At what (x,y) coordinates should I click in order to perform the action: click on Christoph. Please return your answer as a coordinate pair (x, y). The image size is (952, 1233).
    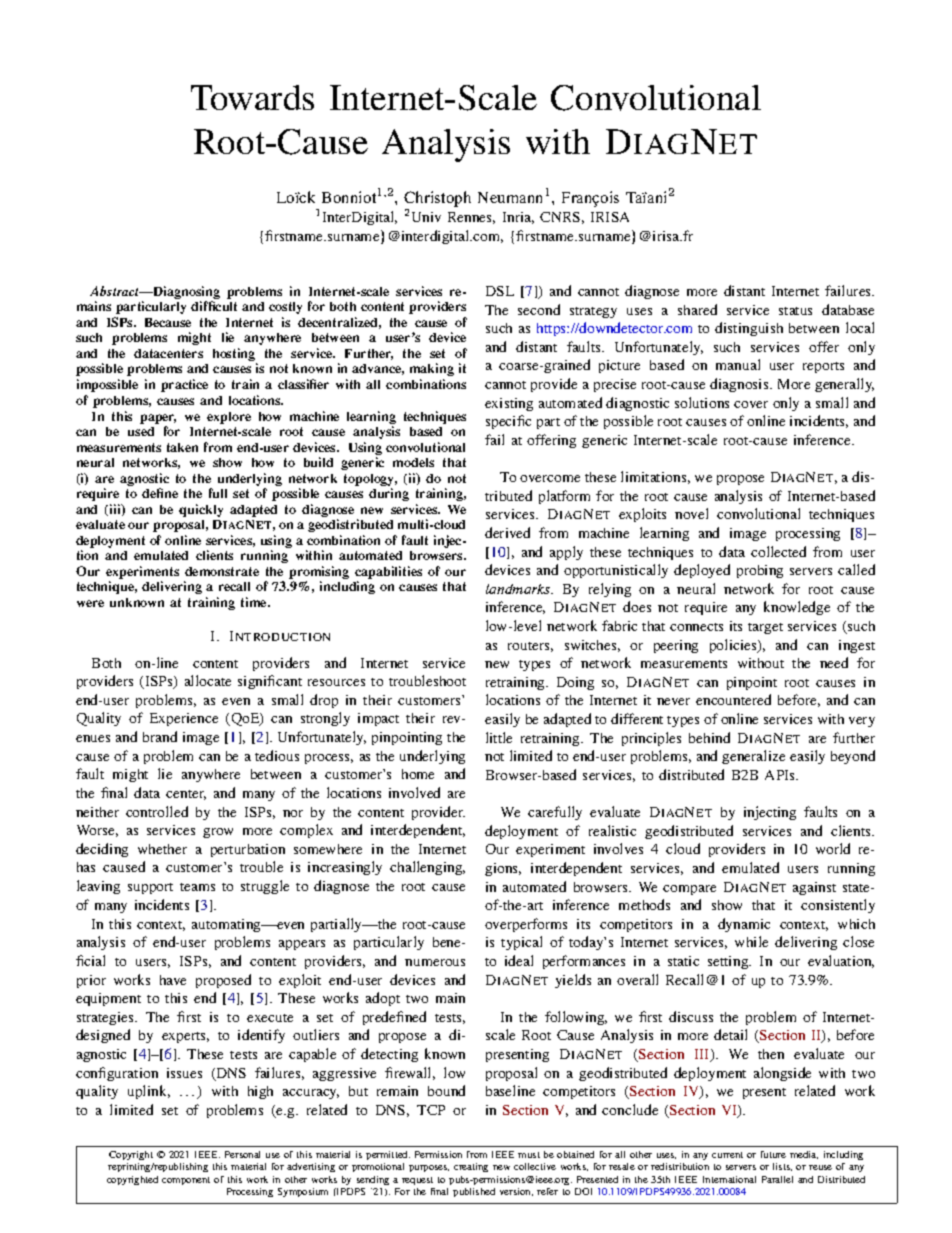
    Looking at the image, I should click on (437, 199).
